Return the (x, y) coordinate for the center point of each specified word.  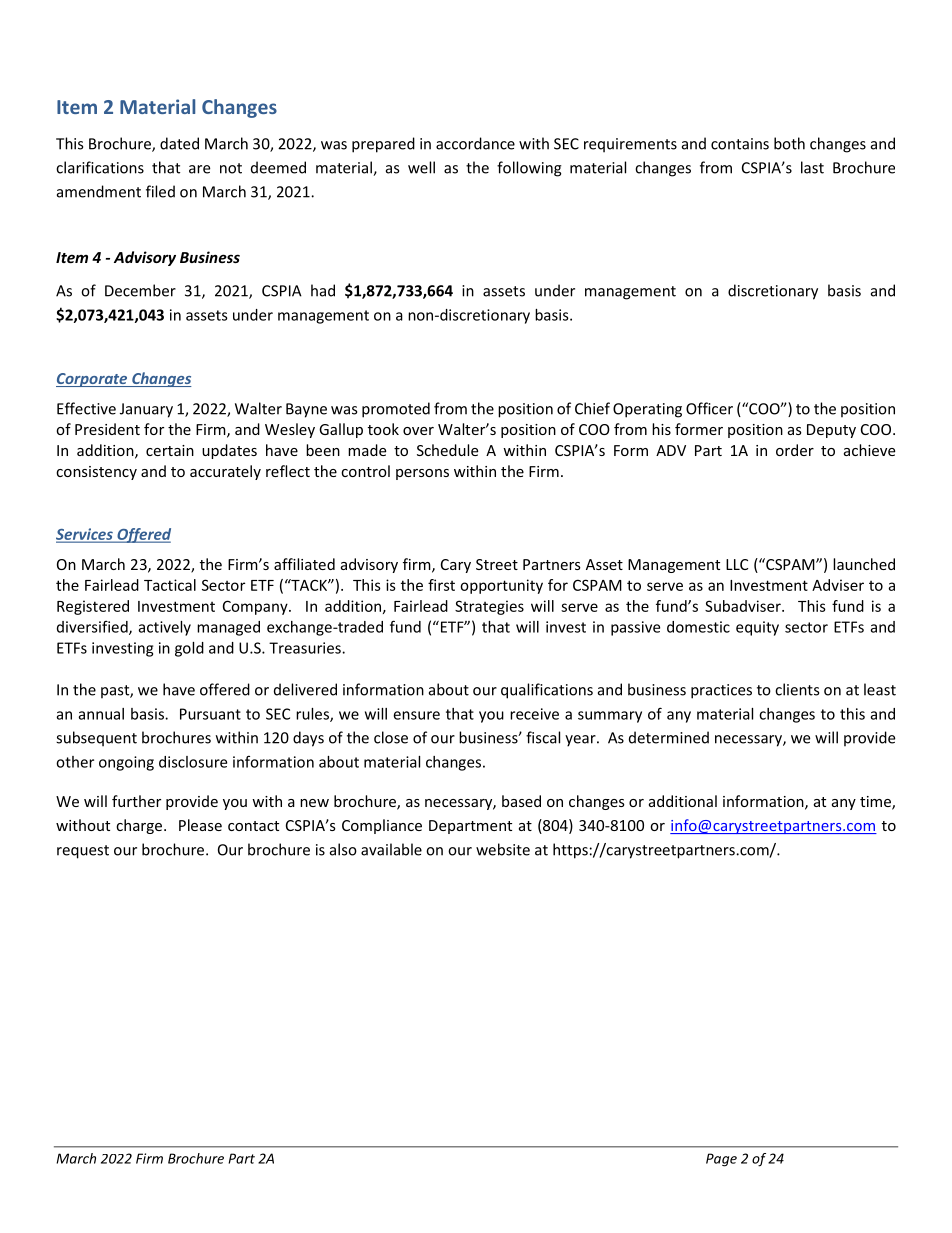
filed (160, 191)
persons (422, 474)
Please (200, 825)
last (812, 167)
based (521, 801)
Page (721, 1160)
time (876, 803)
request (83, 852)
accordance (475, 143)
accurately (225, 472)
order (795, 450)
